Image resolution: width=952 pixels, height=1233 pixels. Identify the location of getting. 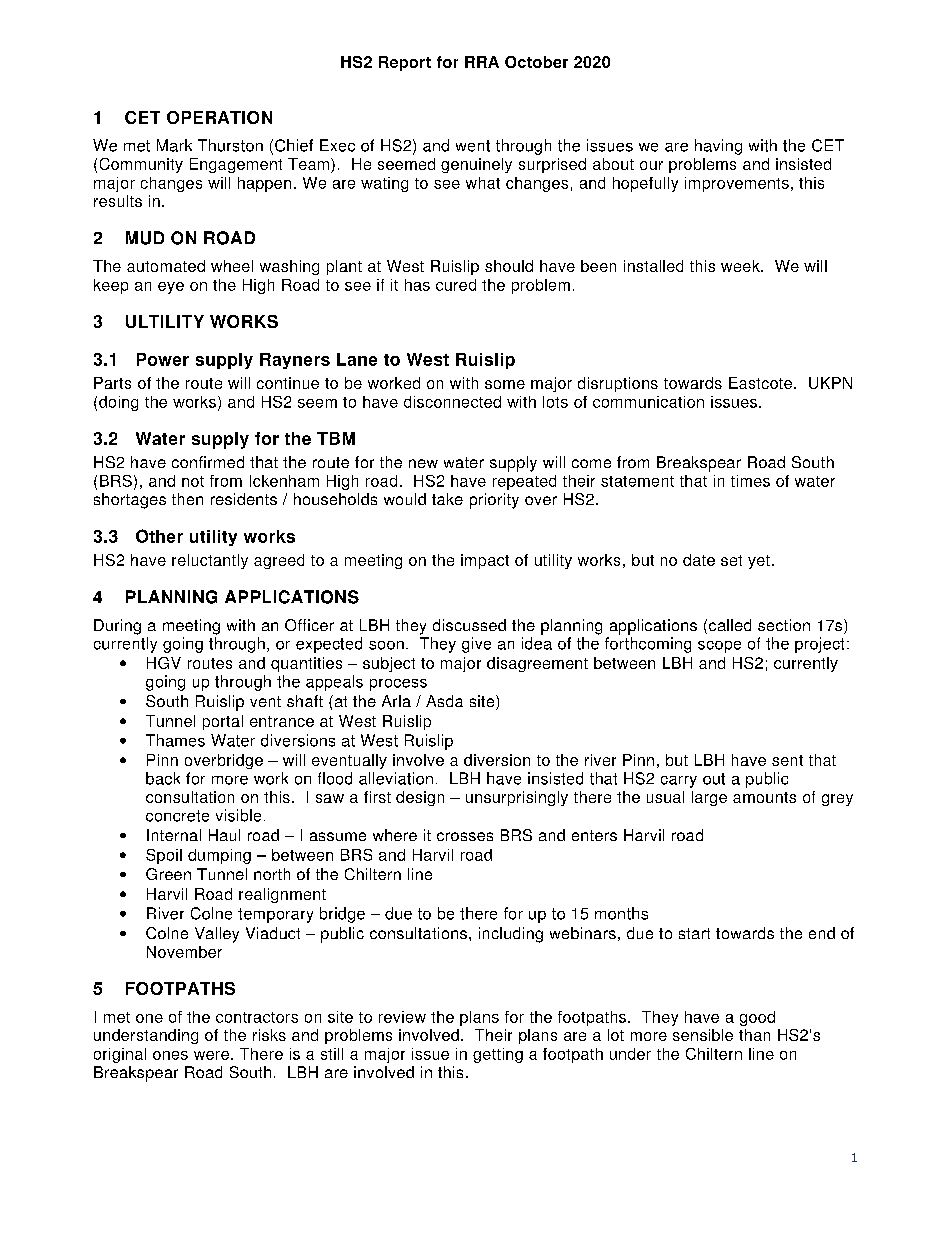
(498, 1055).
